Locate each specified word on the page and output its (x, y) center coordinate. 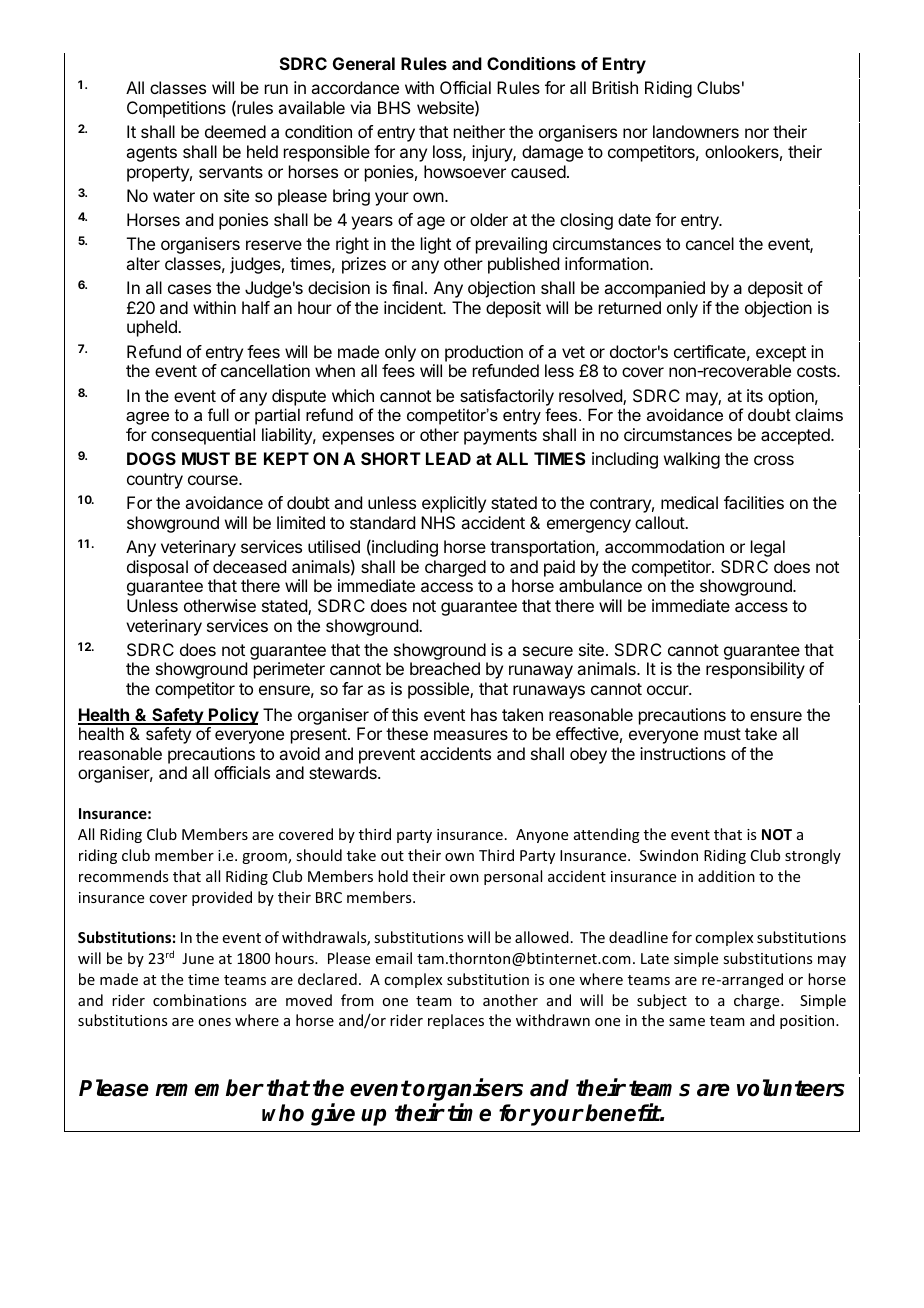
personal (513, 877)
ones (214, 1022)
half (256, 307)
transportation (542, 548)
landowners (696, 131)
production (484, 353)
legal (768, 548)
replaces (456, 1021)
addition (726, 876)
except (781, 354)
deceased (249, 566)
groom (265, 858)
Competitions (176, 109)
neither (479, 131)
